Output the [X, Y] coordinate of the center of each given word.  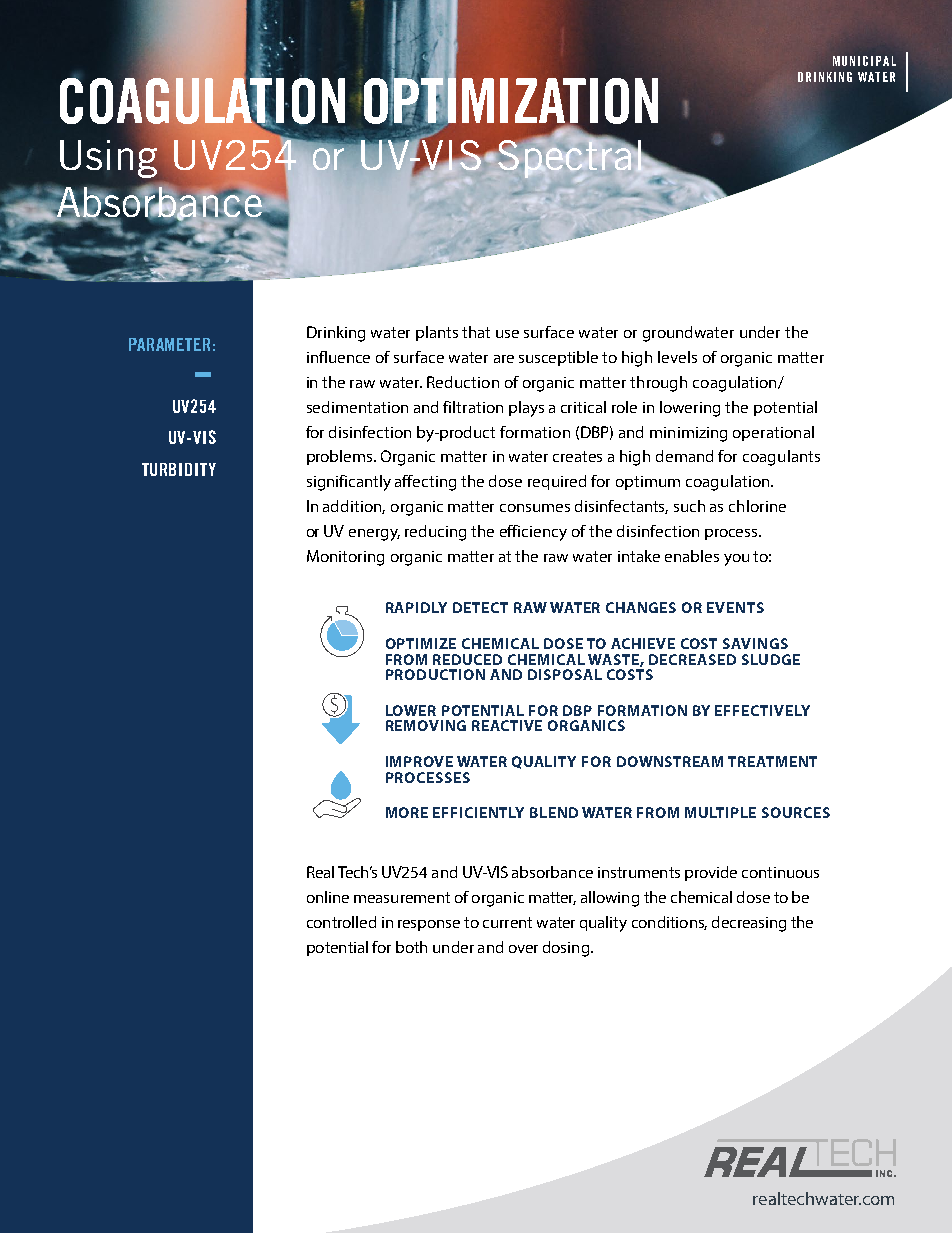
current [507, 922]
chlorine [757, 506]
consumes [535, 508]
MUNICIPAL [864, 61]
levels [677, 357]
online [328, 897]
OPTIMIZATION [511, 100]
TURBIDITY [179, 469]
